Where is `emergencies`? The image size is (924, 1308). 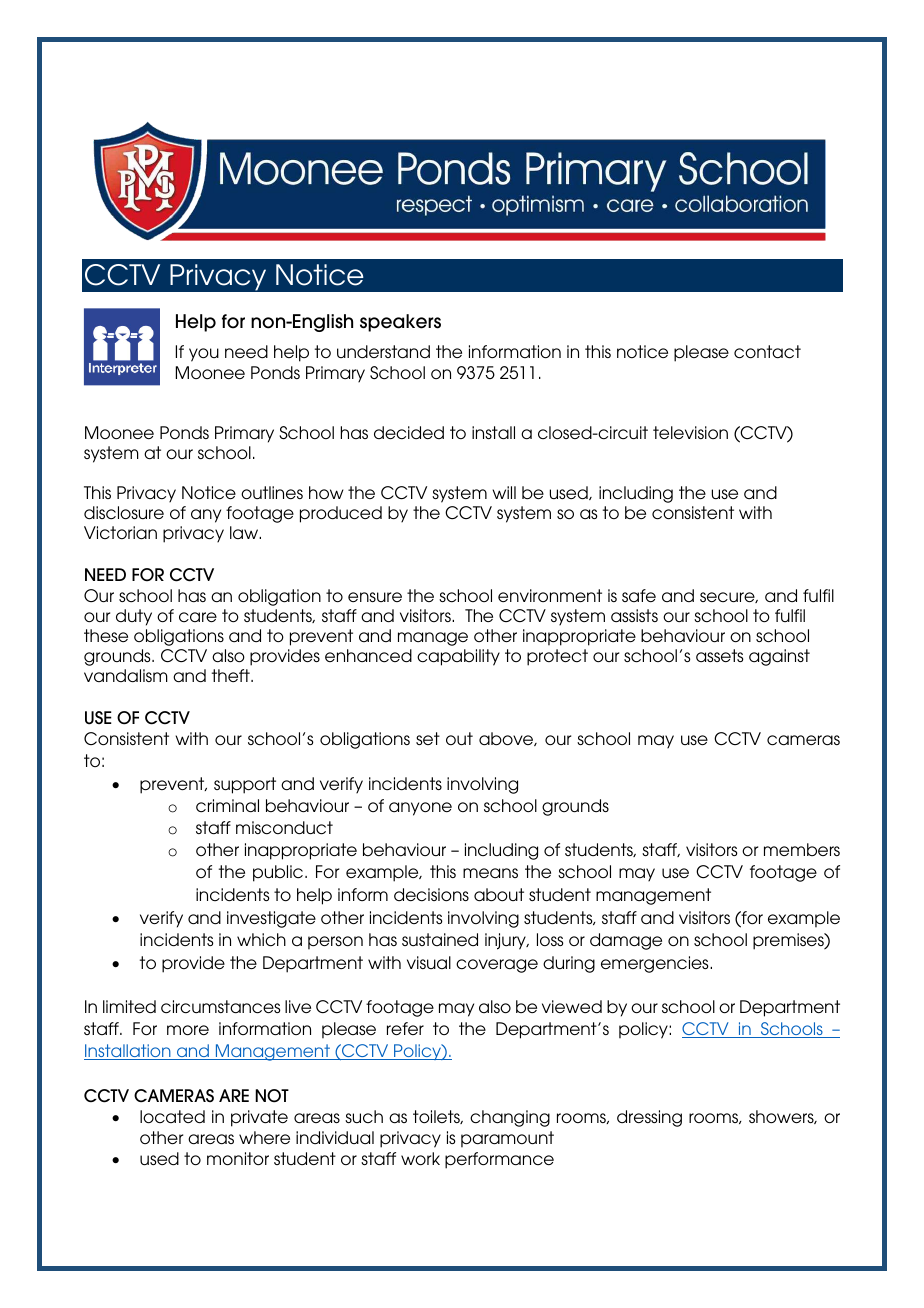
emergencies is located at coordinates (656, 964).
